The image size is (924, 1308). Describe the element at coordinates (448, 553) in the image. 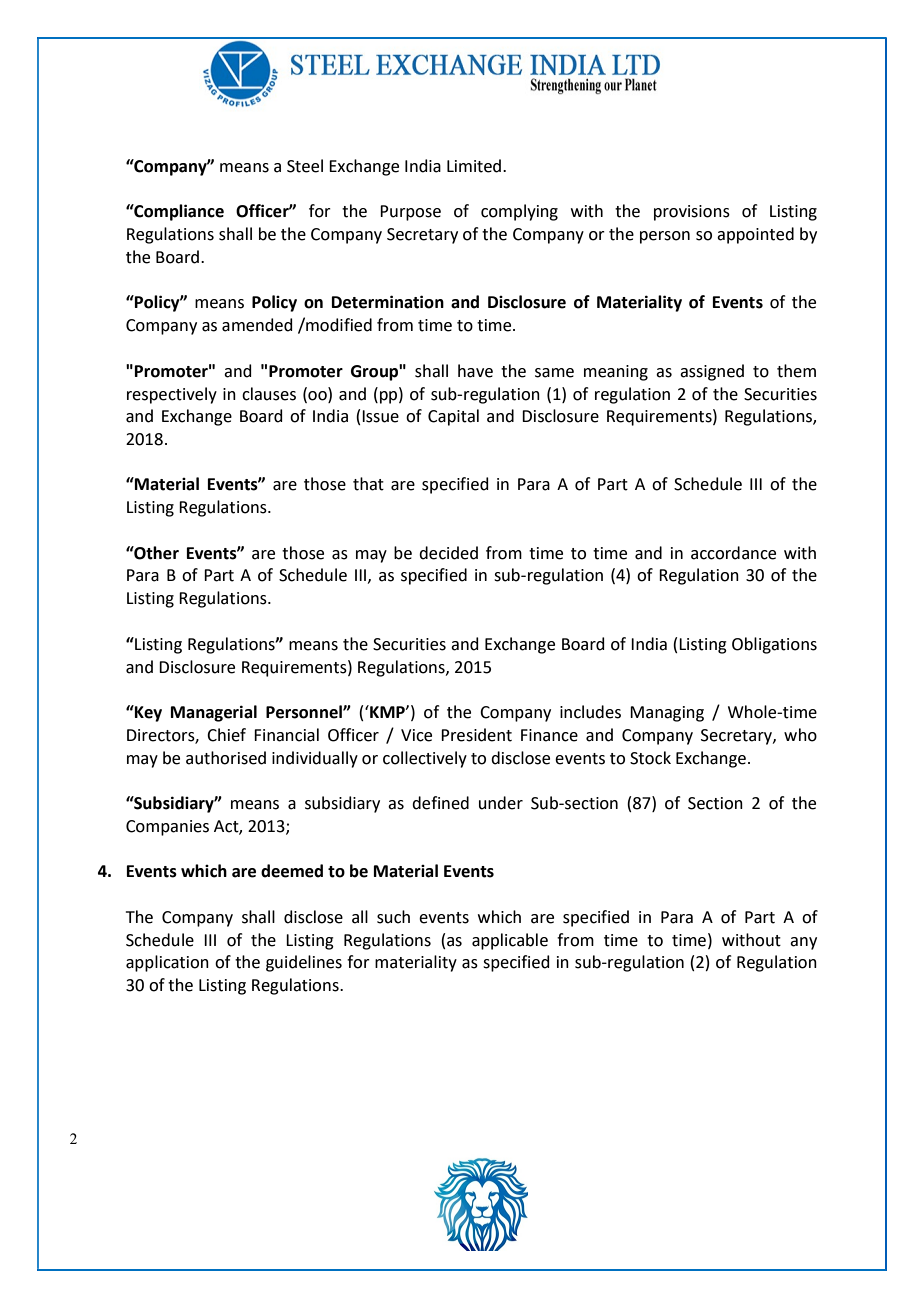

I see `decided` at that location.
